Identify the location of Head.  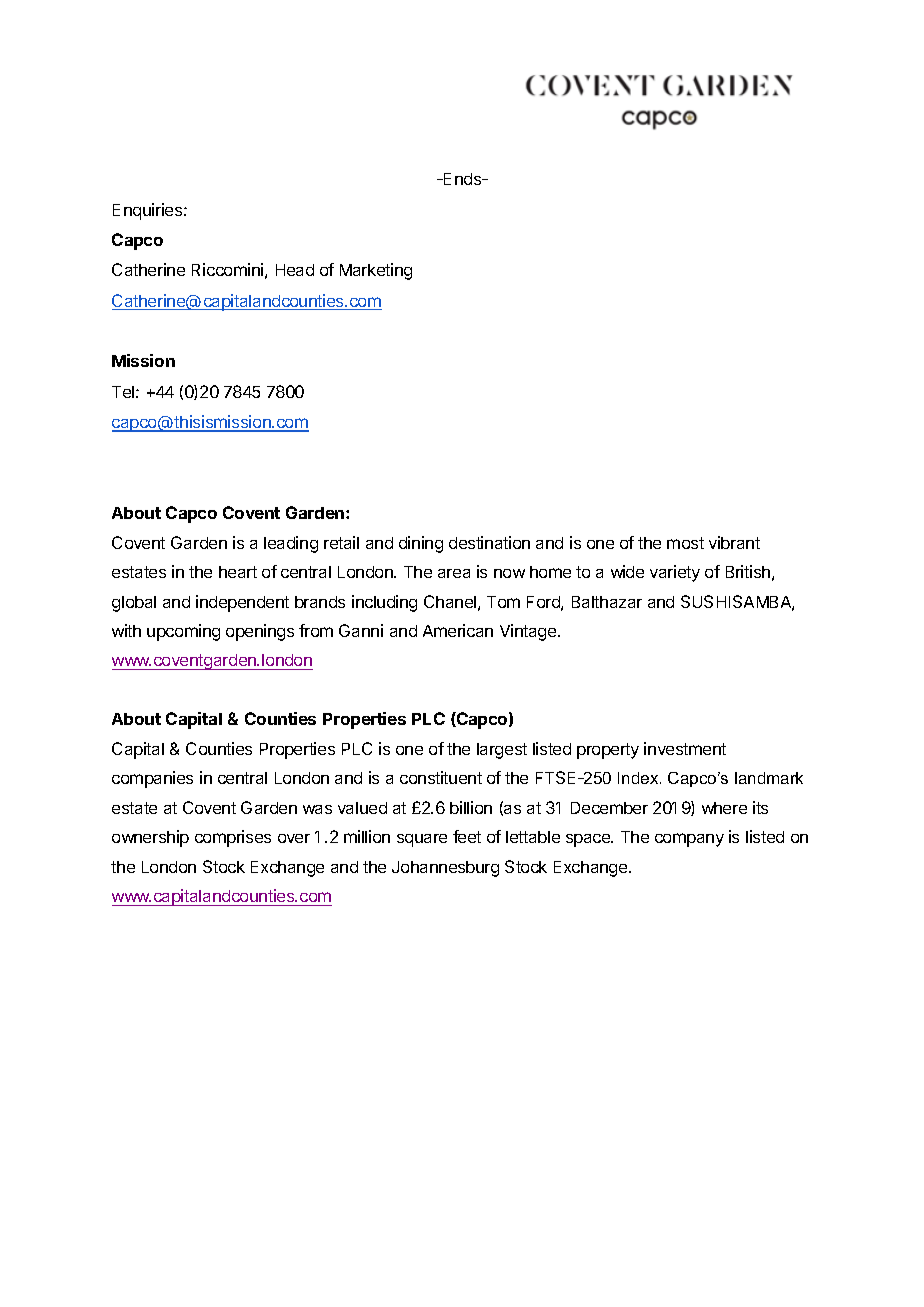
(295, 270).
